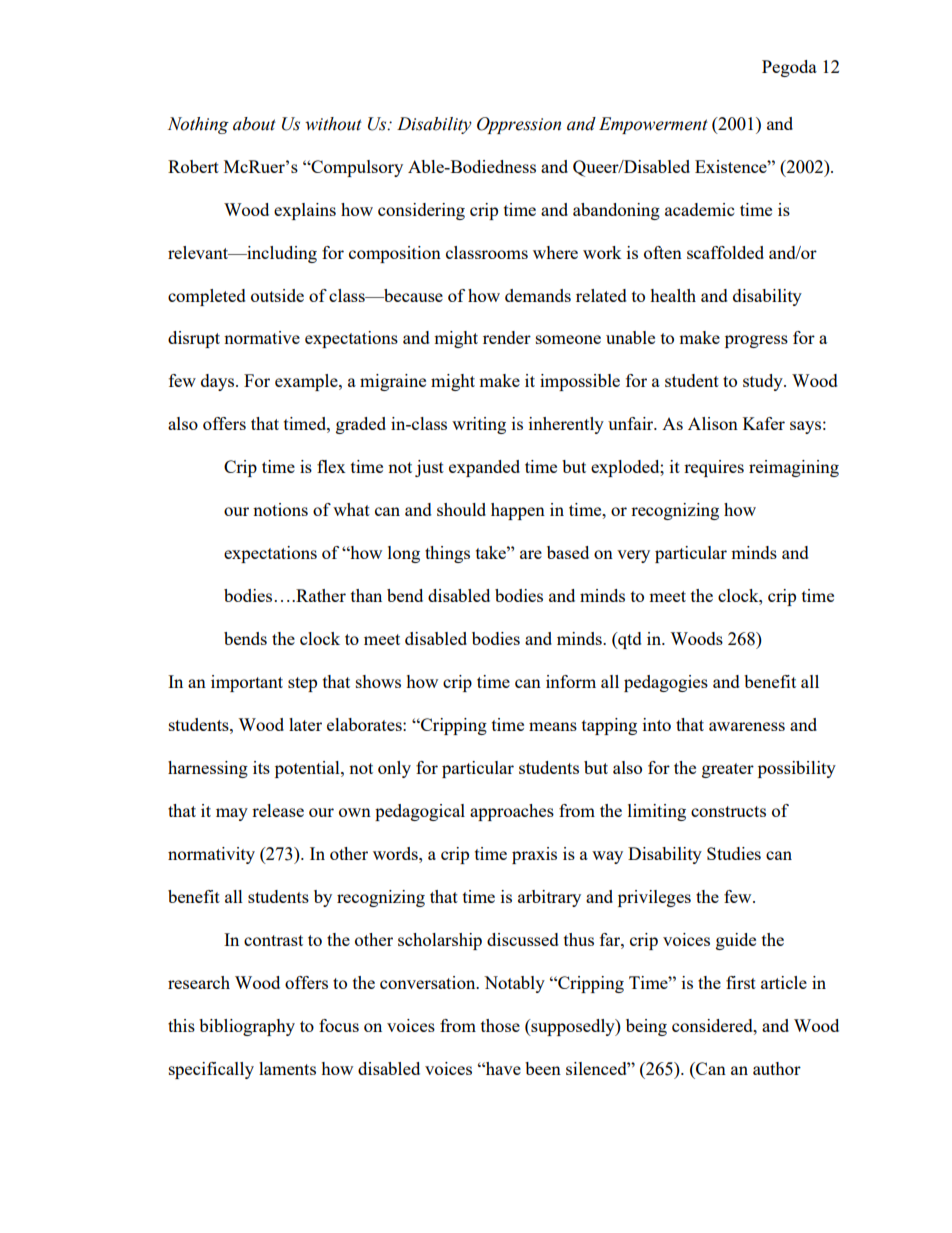 The width and height of the document is (952, 1233). I want to click on expanded, so click(484, 468).
